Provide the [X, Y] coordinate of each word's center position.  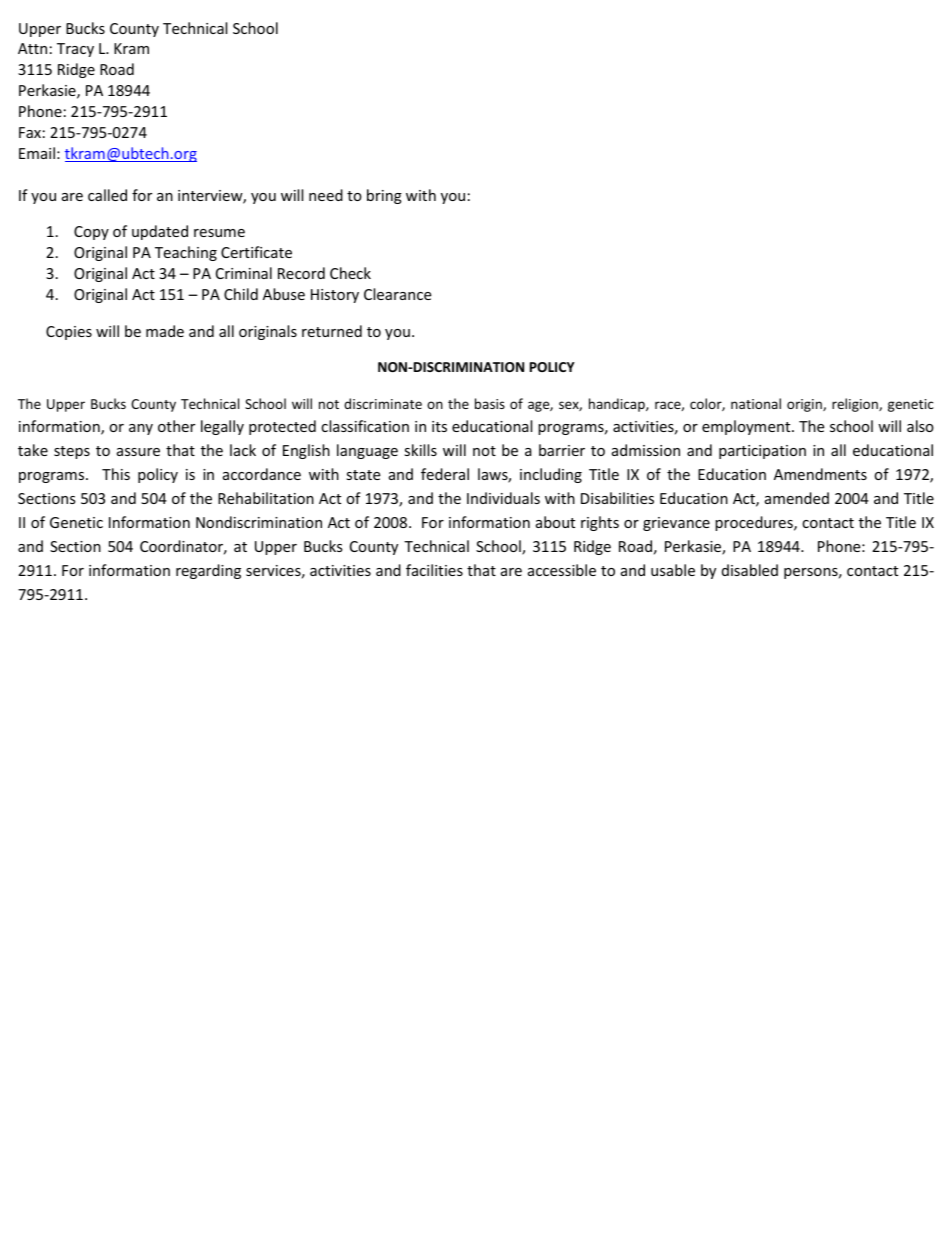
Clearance [397, 294]
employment [747, 427]
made [165, 331]
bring [384, 196]
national [756, 403]
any [141, 429]
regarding [208, 571]
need [326, 195]
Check [350, 273]
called [107, 195]
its [439, 426]
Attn [32, 48]
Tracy [75, 50]
